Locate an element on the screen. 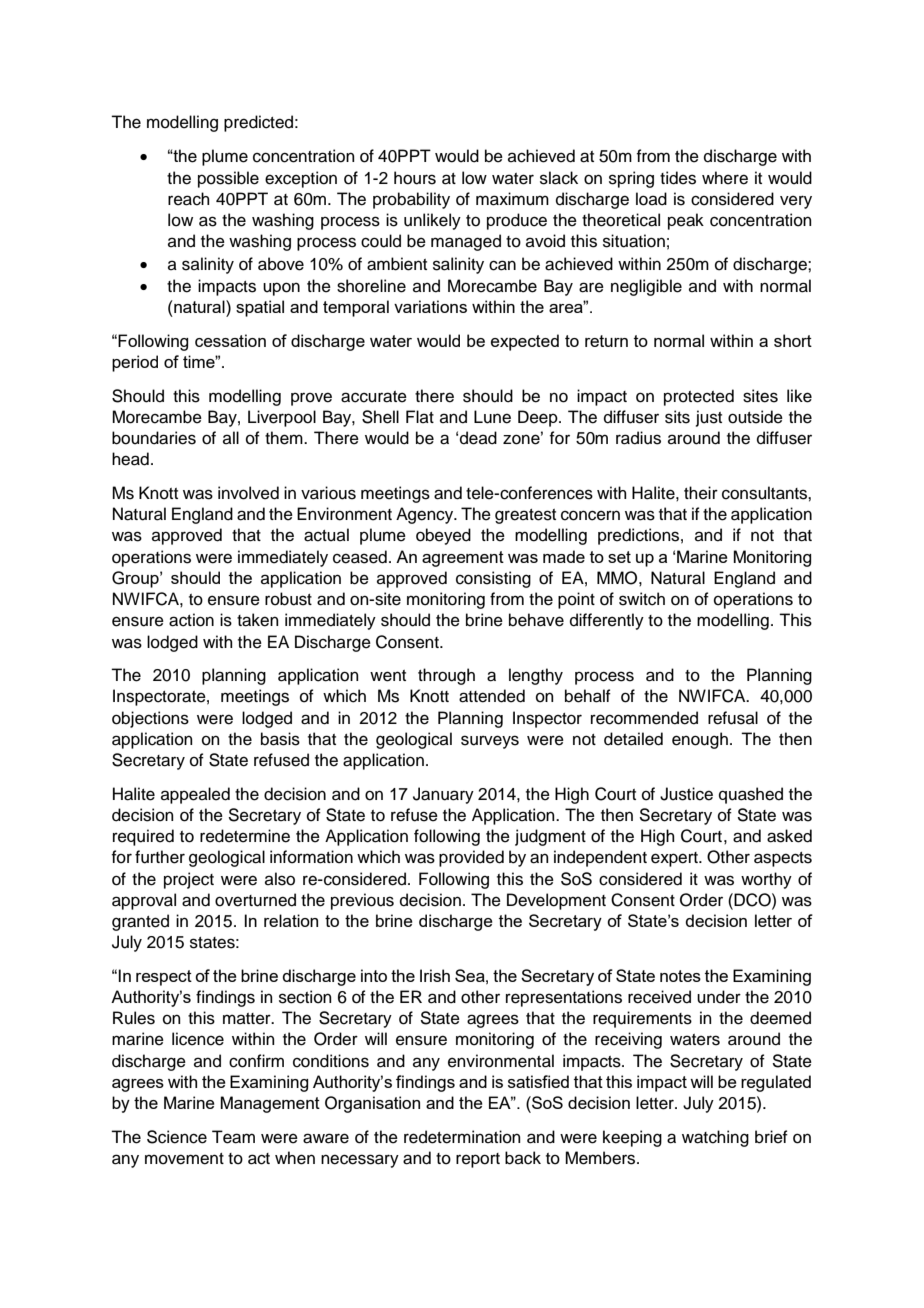 The width and height of the screenshot is (924, 1308). Team is located at coordinates (233, 1137).
